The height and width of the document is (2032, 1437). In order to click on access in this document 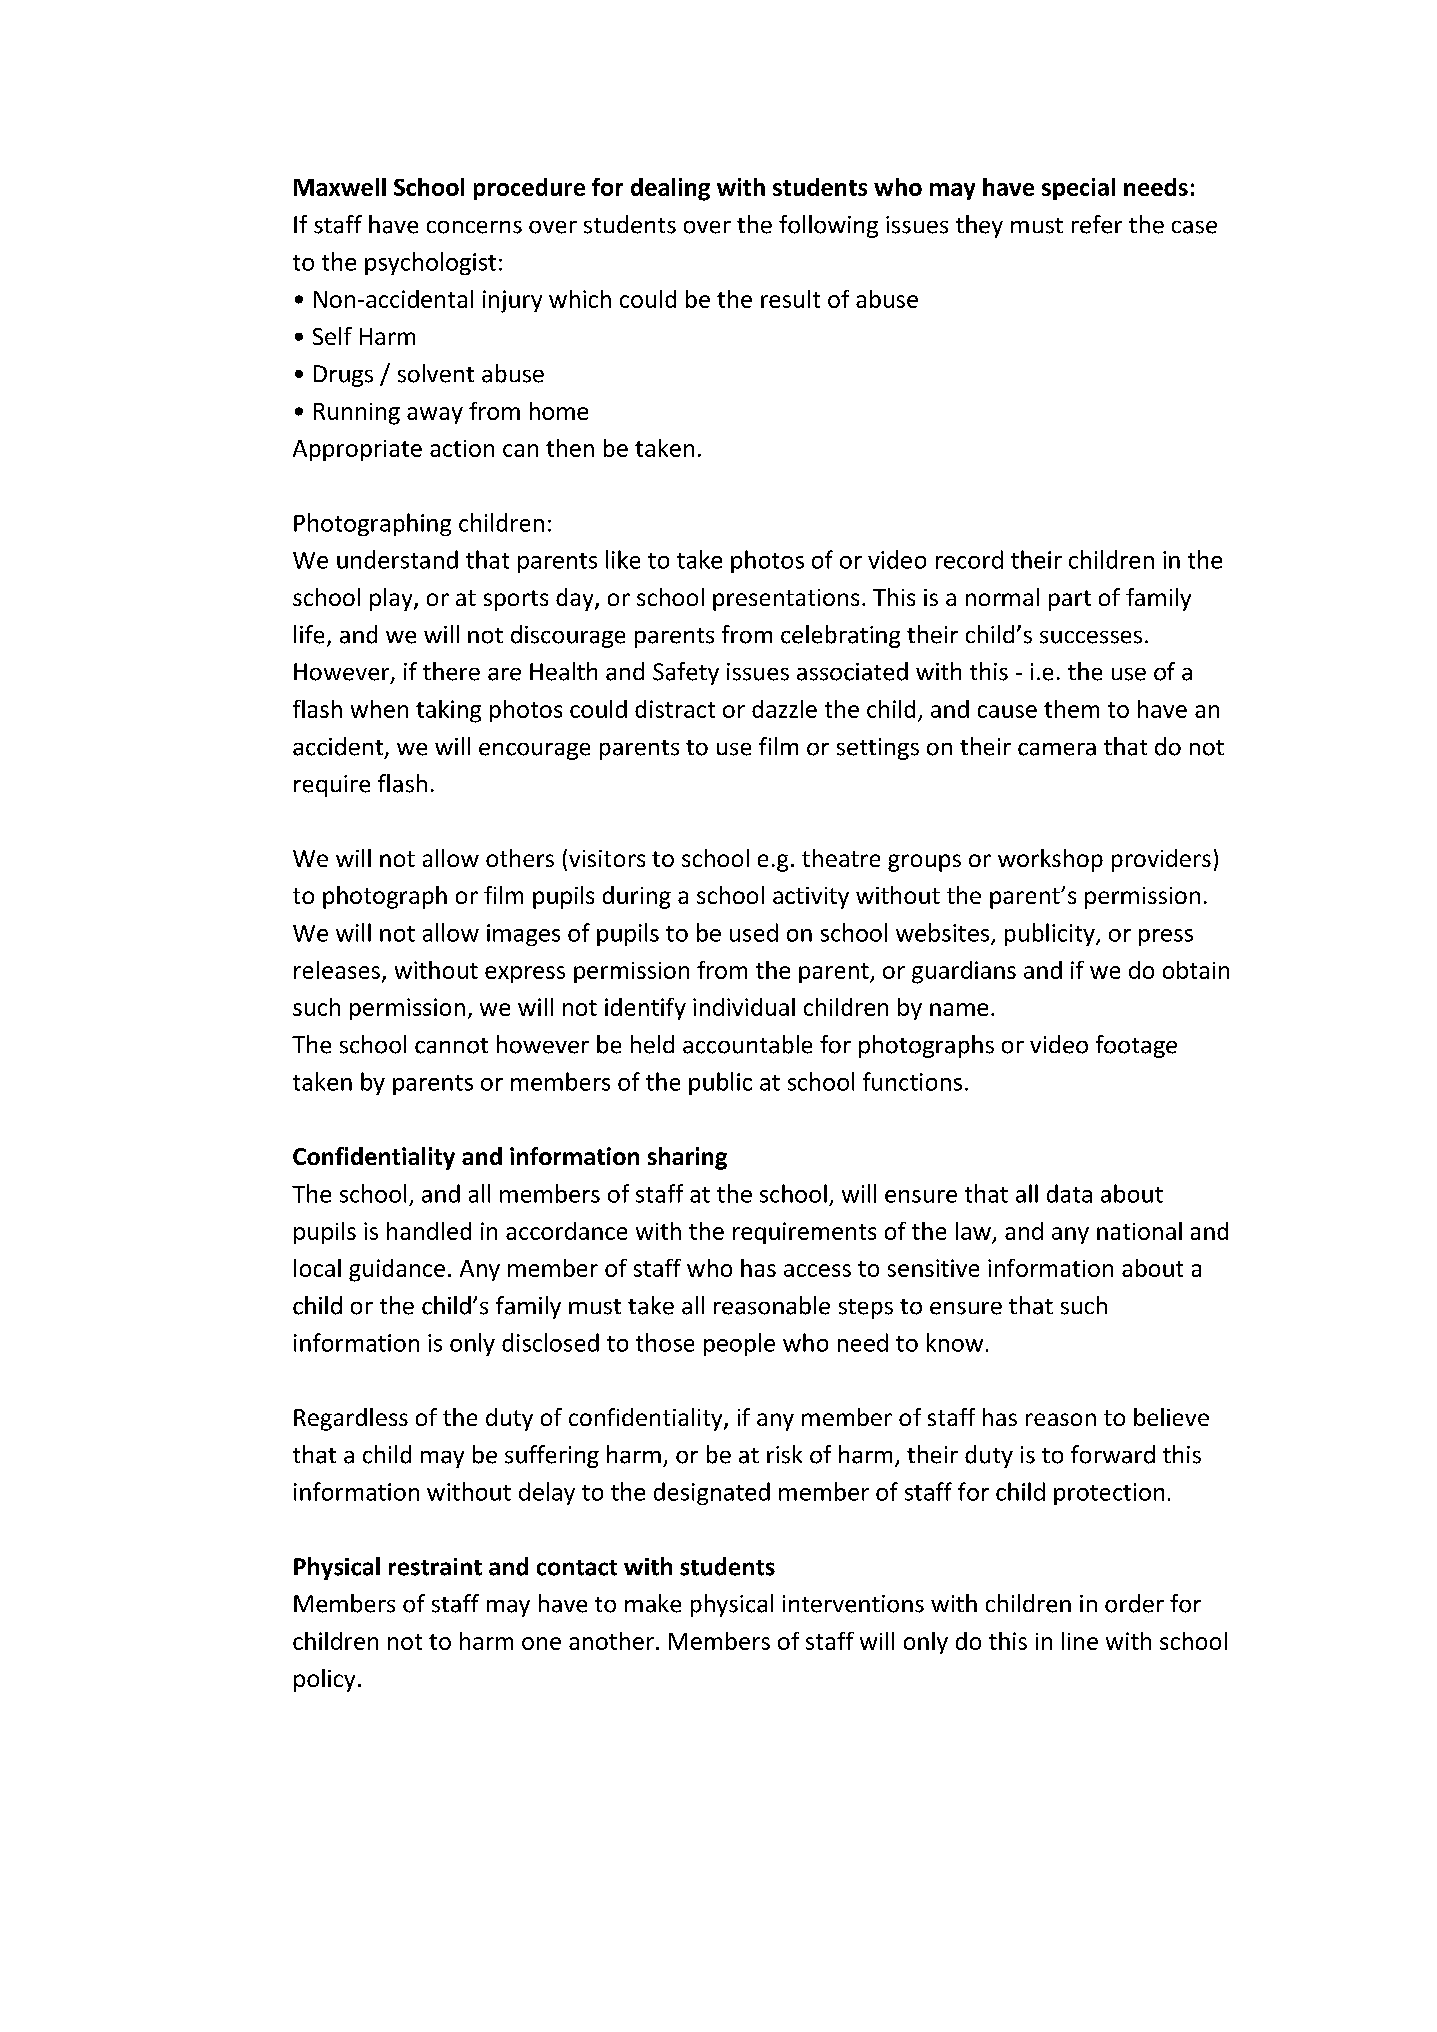, I will do `click(817, 1270)`.
